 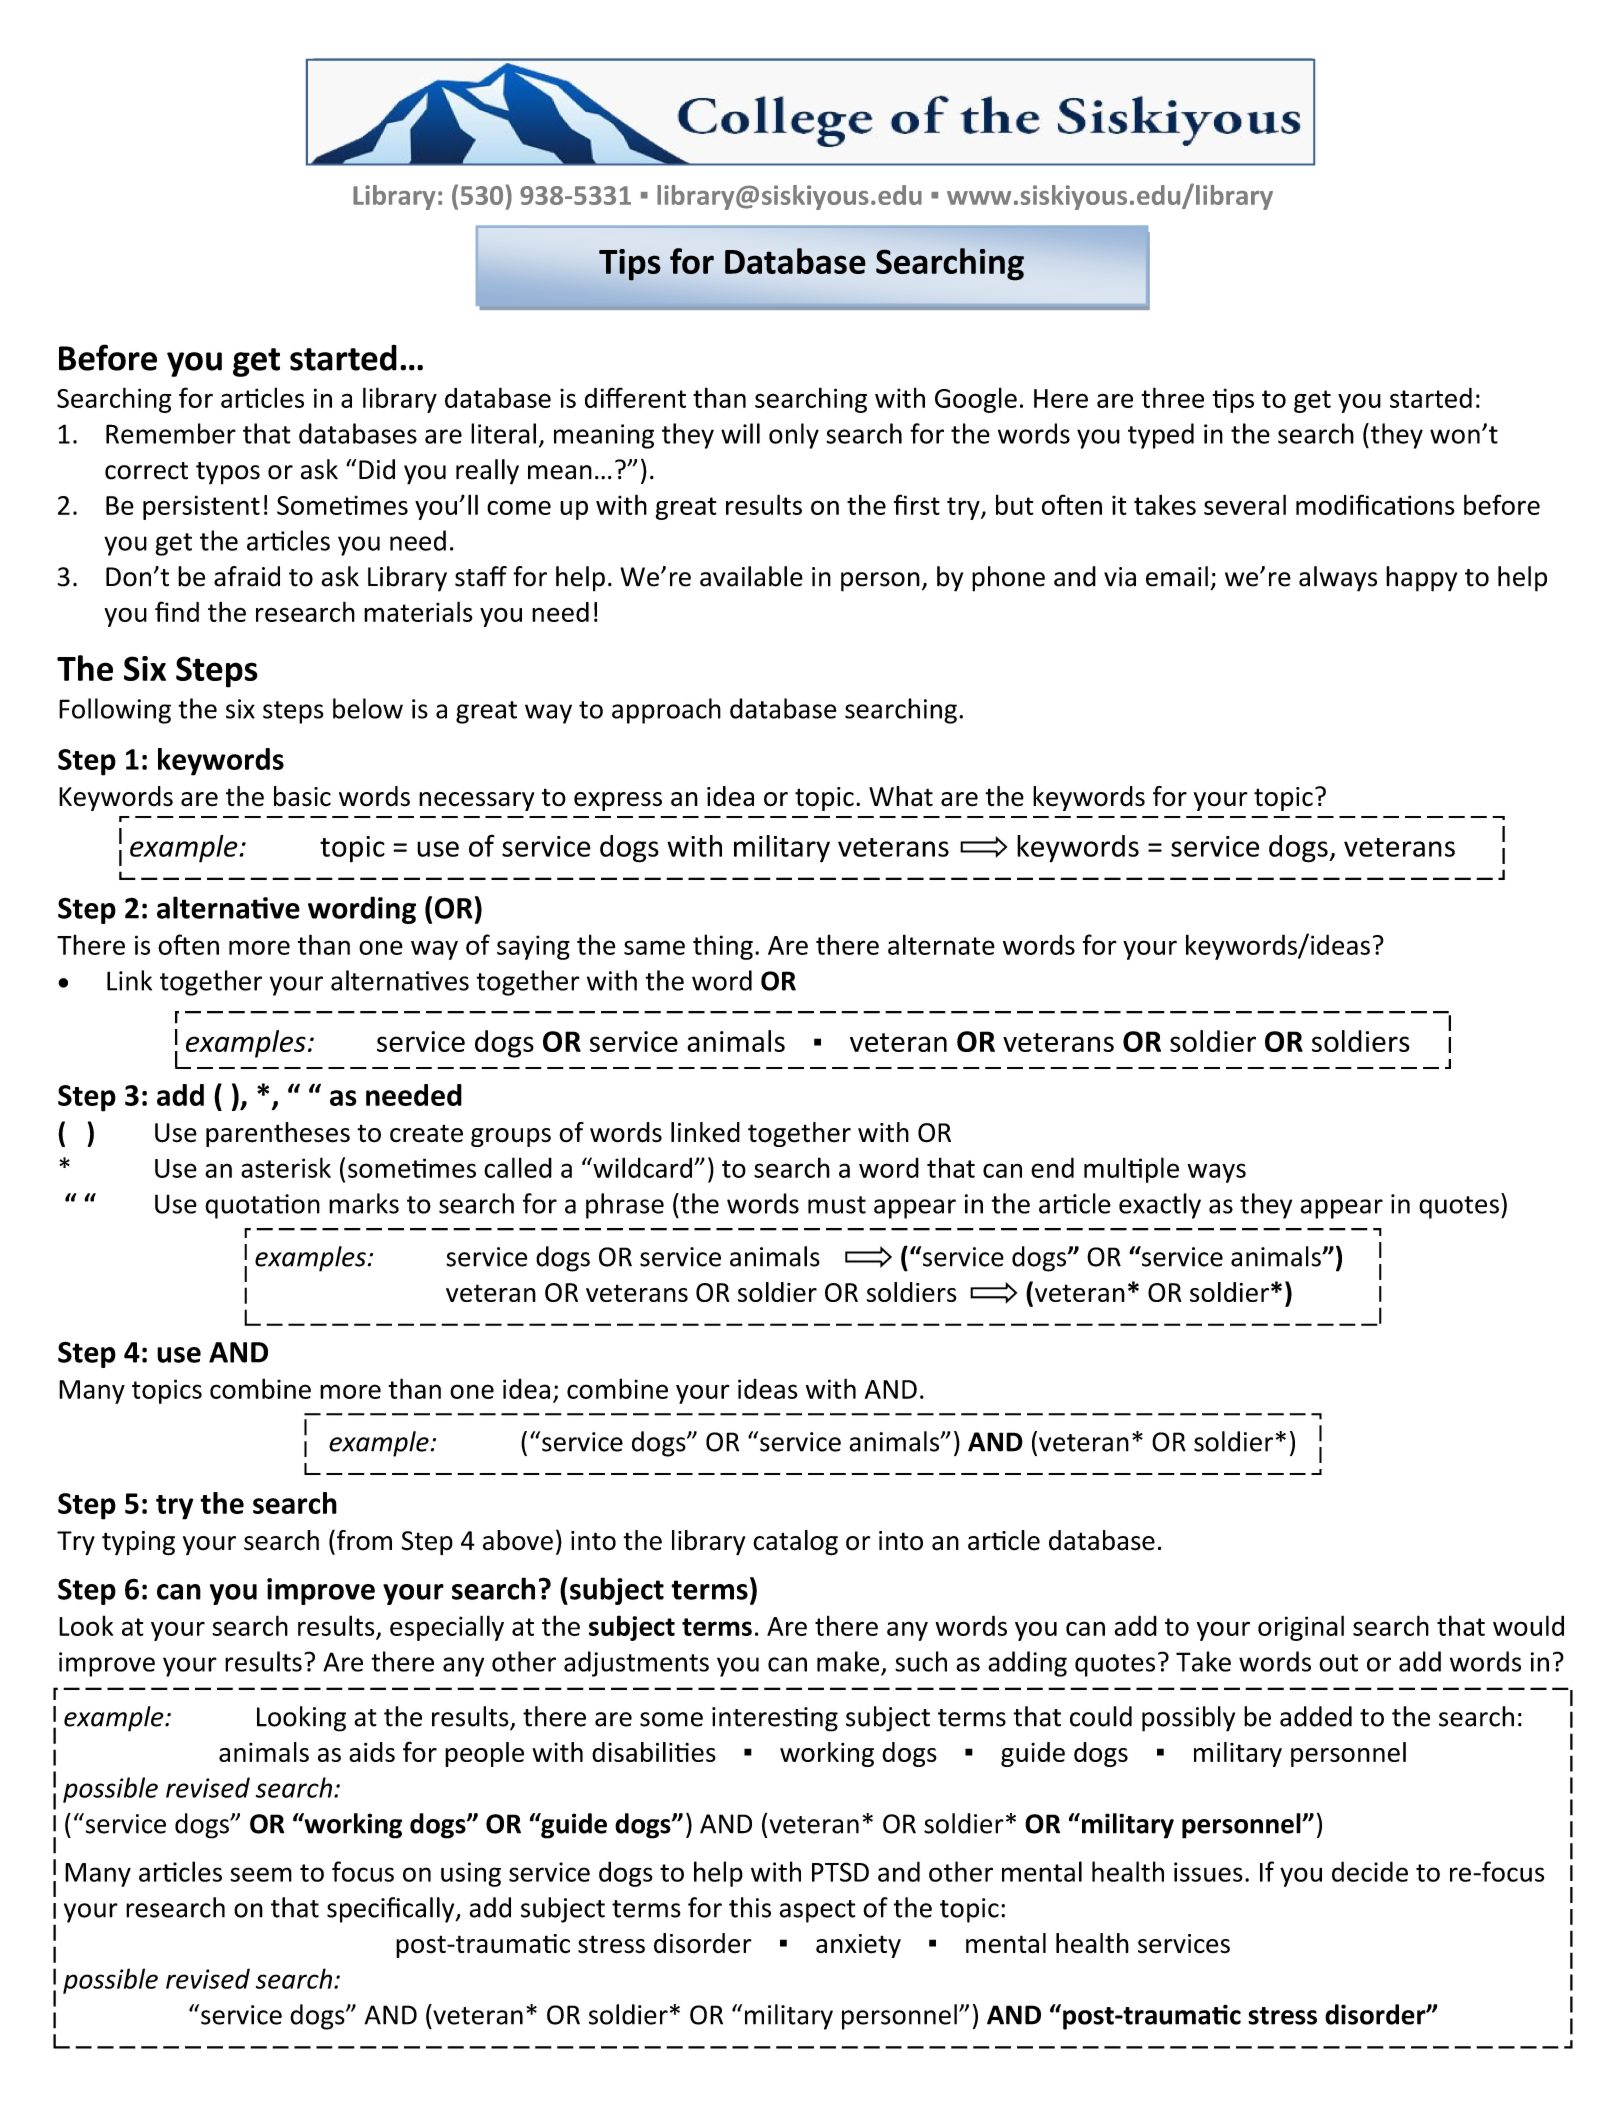 I want to click on alternate, so click(x=941, y=944).
